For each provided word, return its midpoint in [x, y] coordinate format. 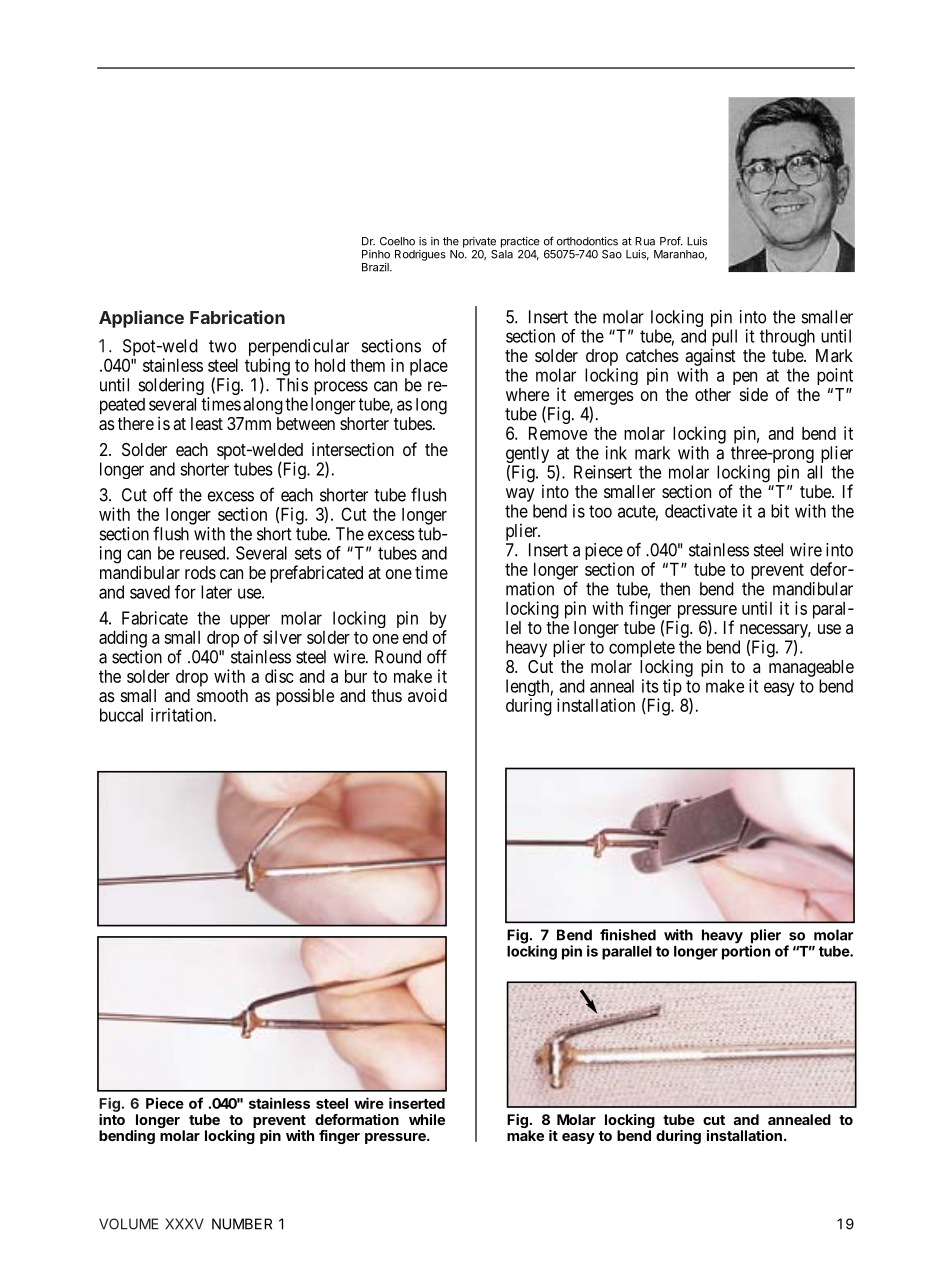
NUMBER [242, 1224]
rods [200, 572]
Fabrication [237, 317]
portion [746, 951]
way [520, 495]
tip [672, 687]
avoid [427, 695]
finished [628, 935]
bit [780, 511]
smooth [222, 695]
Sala [502, 253]
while [427, 1119]
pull [724, 339]
